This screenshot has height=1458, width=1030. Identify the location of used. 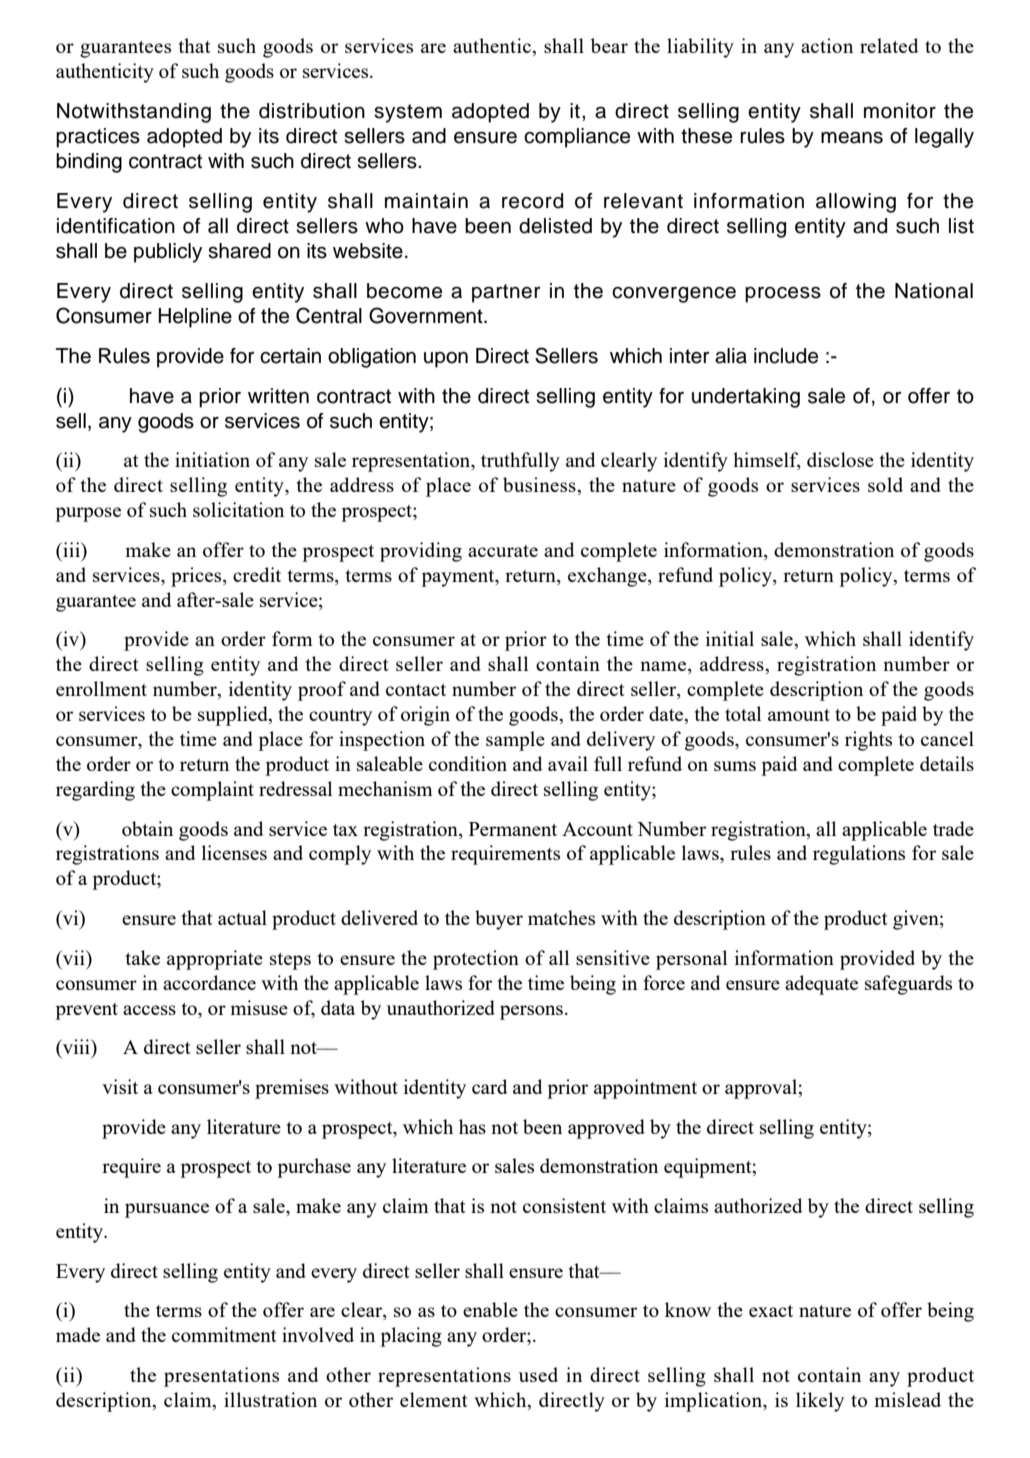
(538, 1374).
